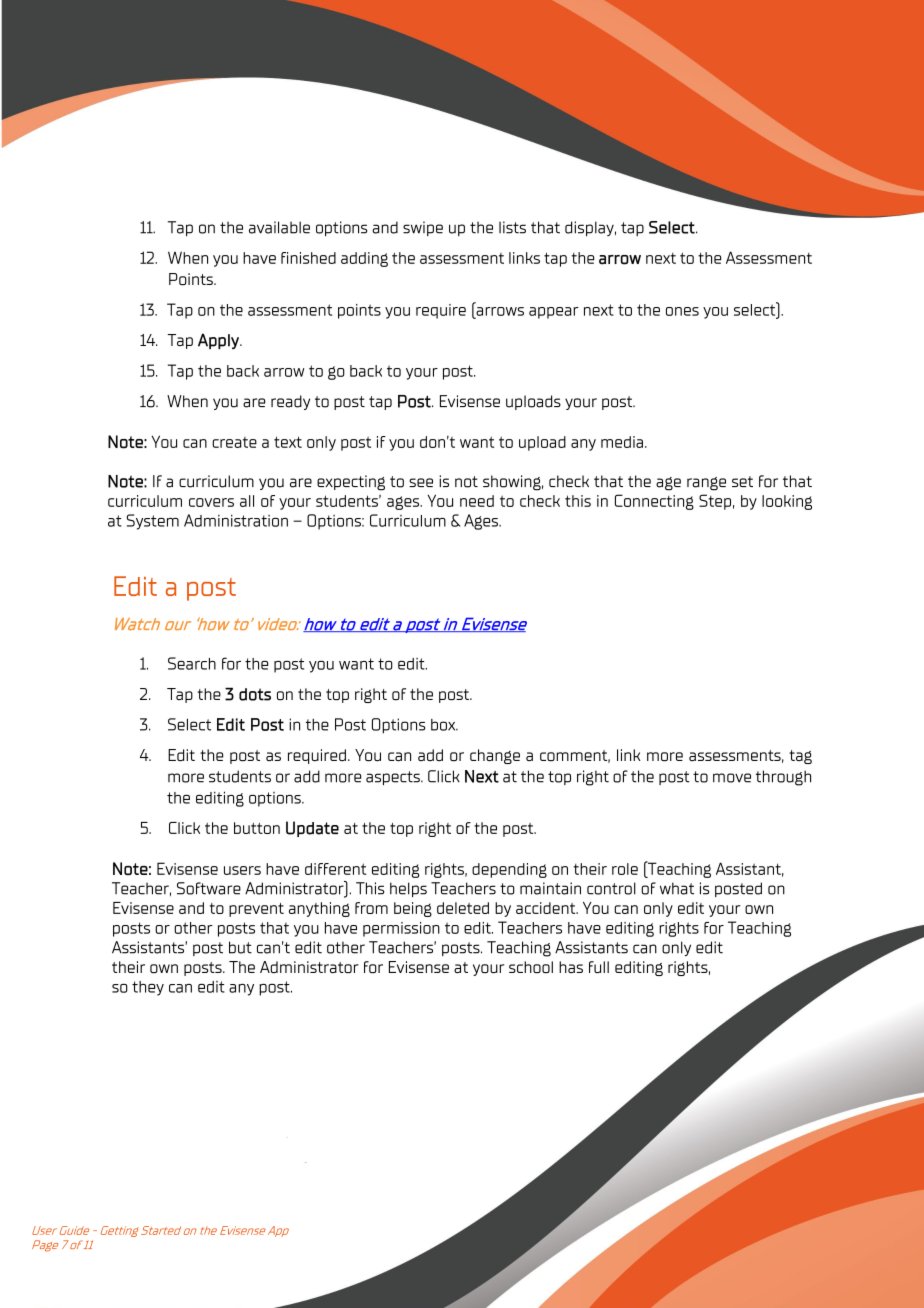 The image size is (924, 1308). Describe the element at coordinates (477, 501) in the screenshot. I see `need` at that location.
